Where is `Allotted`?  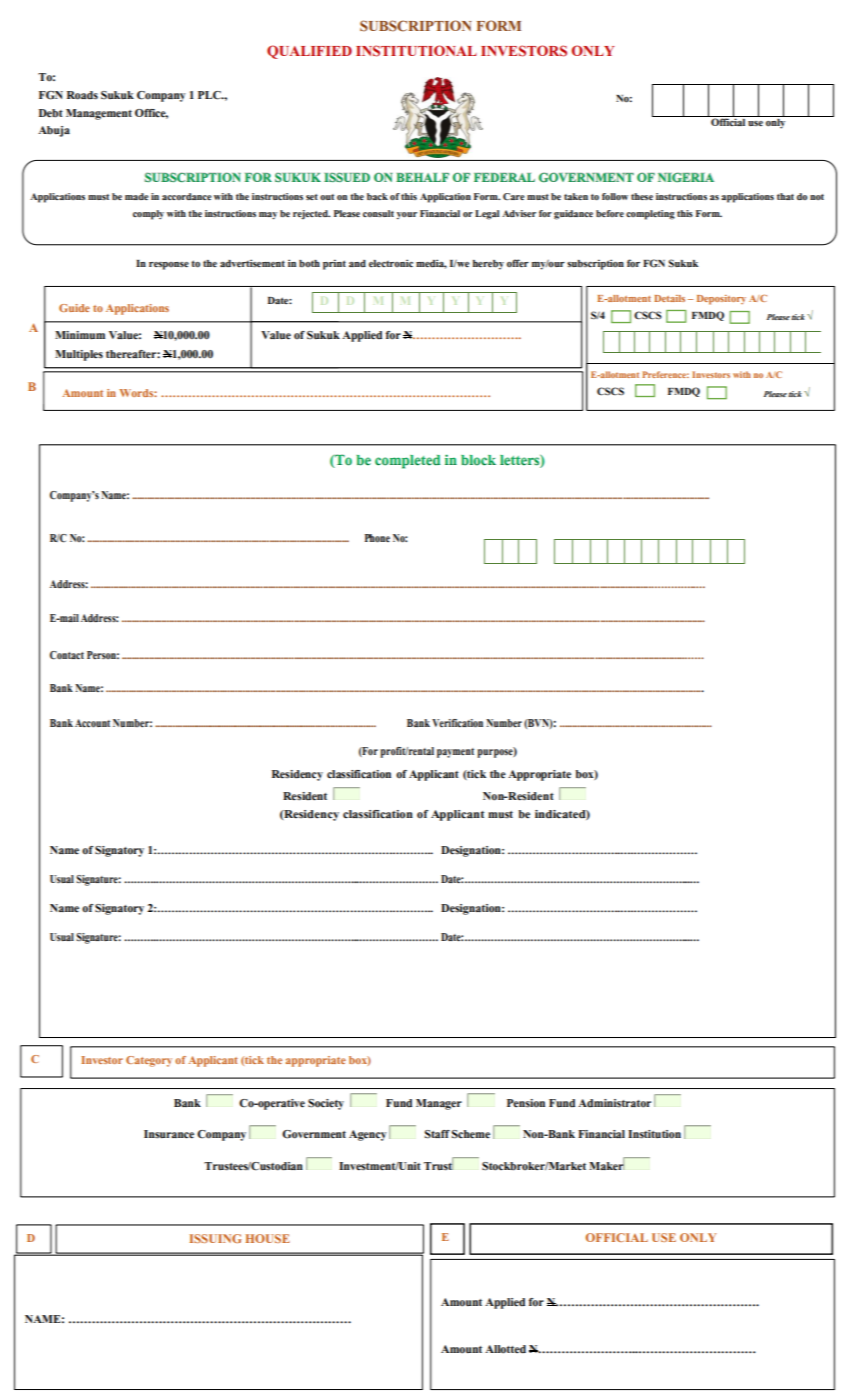
Allotted is located at coordinates (505, 1349).
